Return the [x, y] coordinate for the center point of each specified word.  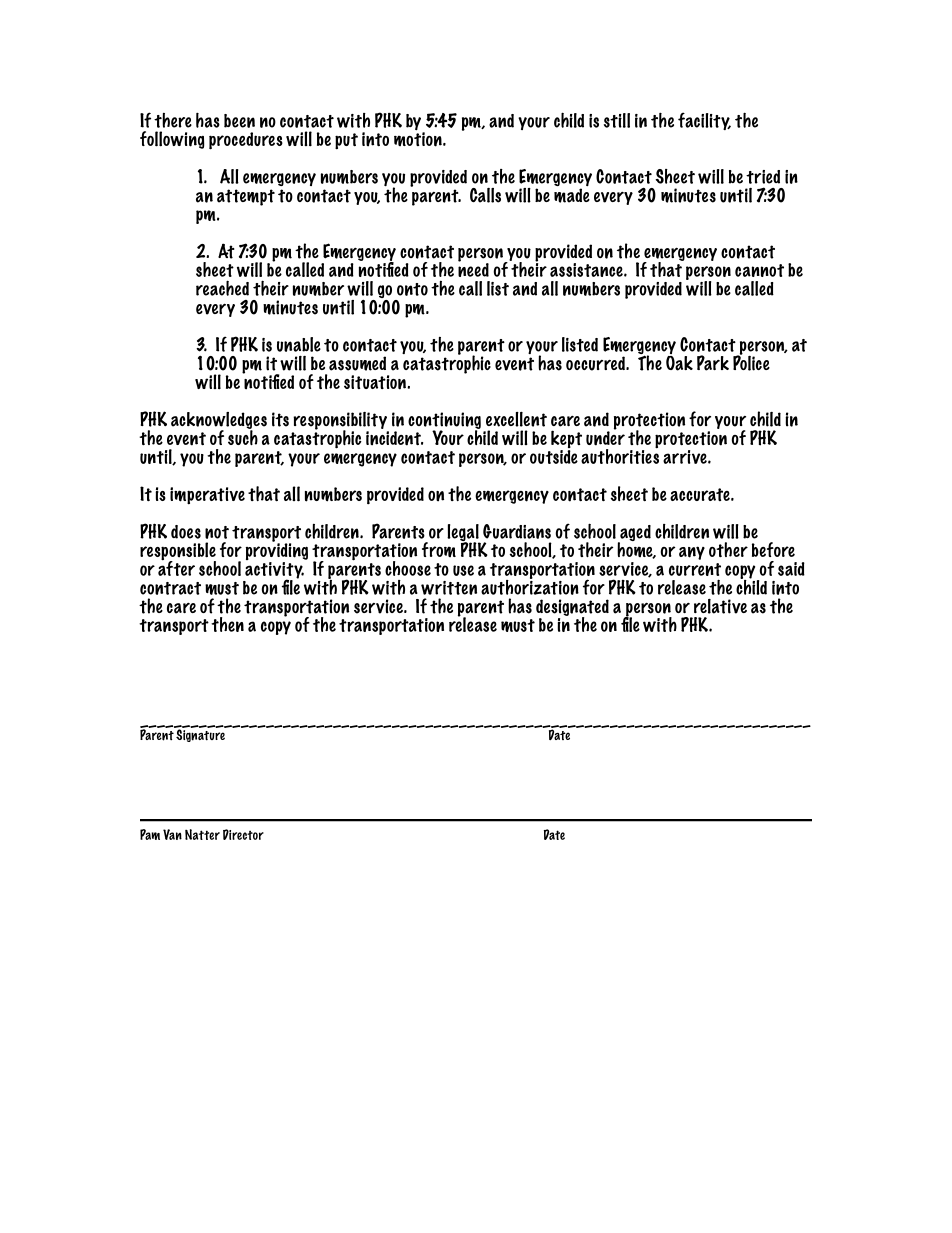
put [346, 141]
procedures [246, 141]
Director [243, 834]
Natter [202, 834]
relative [720, 606]
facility [704, 121]
